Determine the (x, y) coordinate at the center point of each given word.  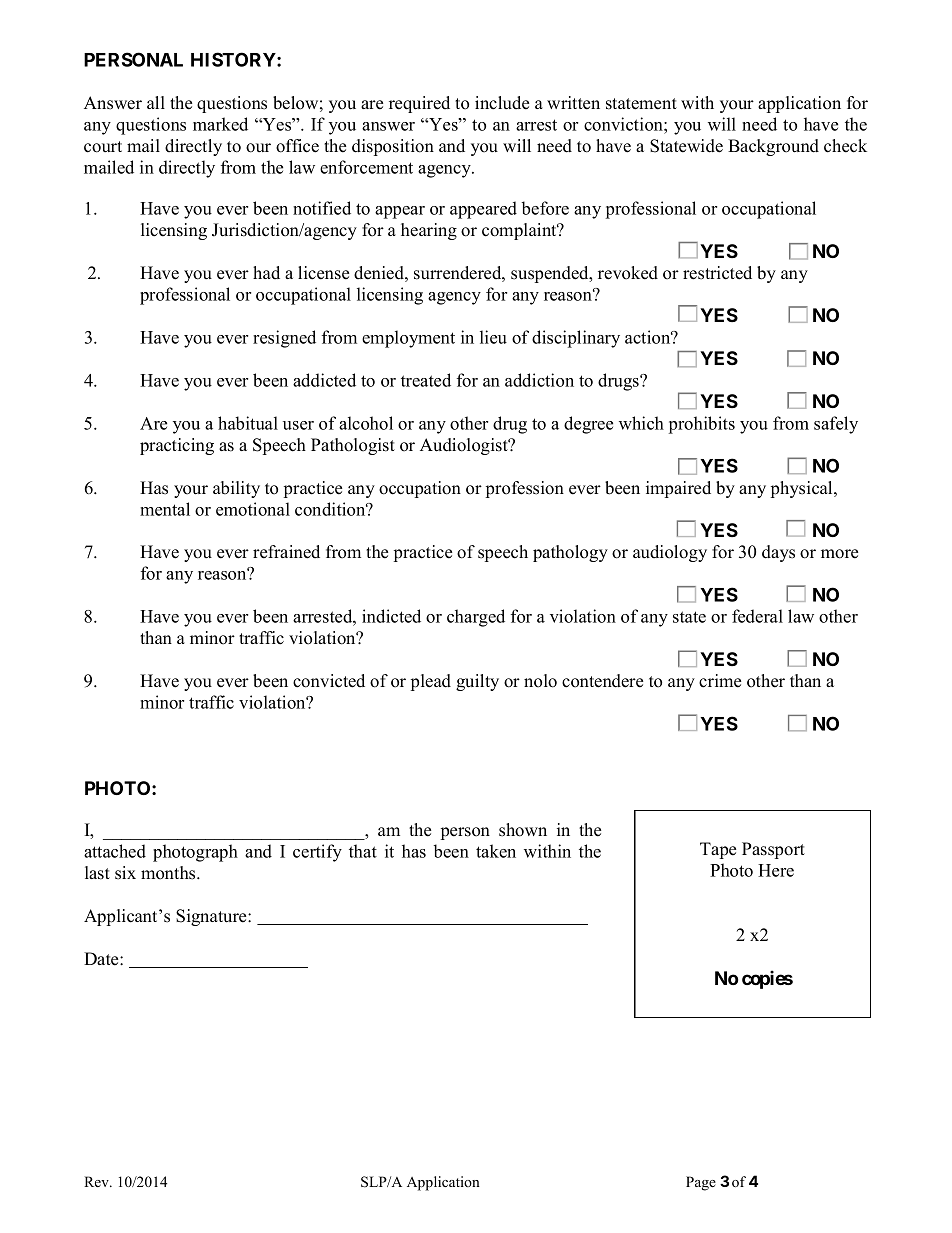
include (502, 103)
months (169, 873)
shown (523, 830)
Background (773, 147)
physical (803, 489)
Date (102, 959)
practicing (177, 446)
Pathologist (353, 446)
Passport (773, 850)
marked (220, 124)
